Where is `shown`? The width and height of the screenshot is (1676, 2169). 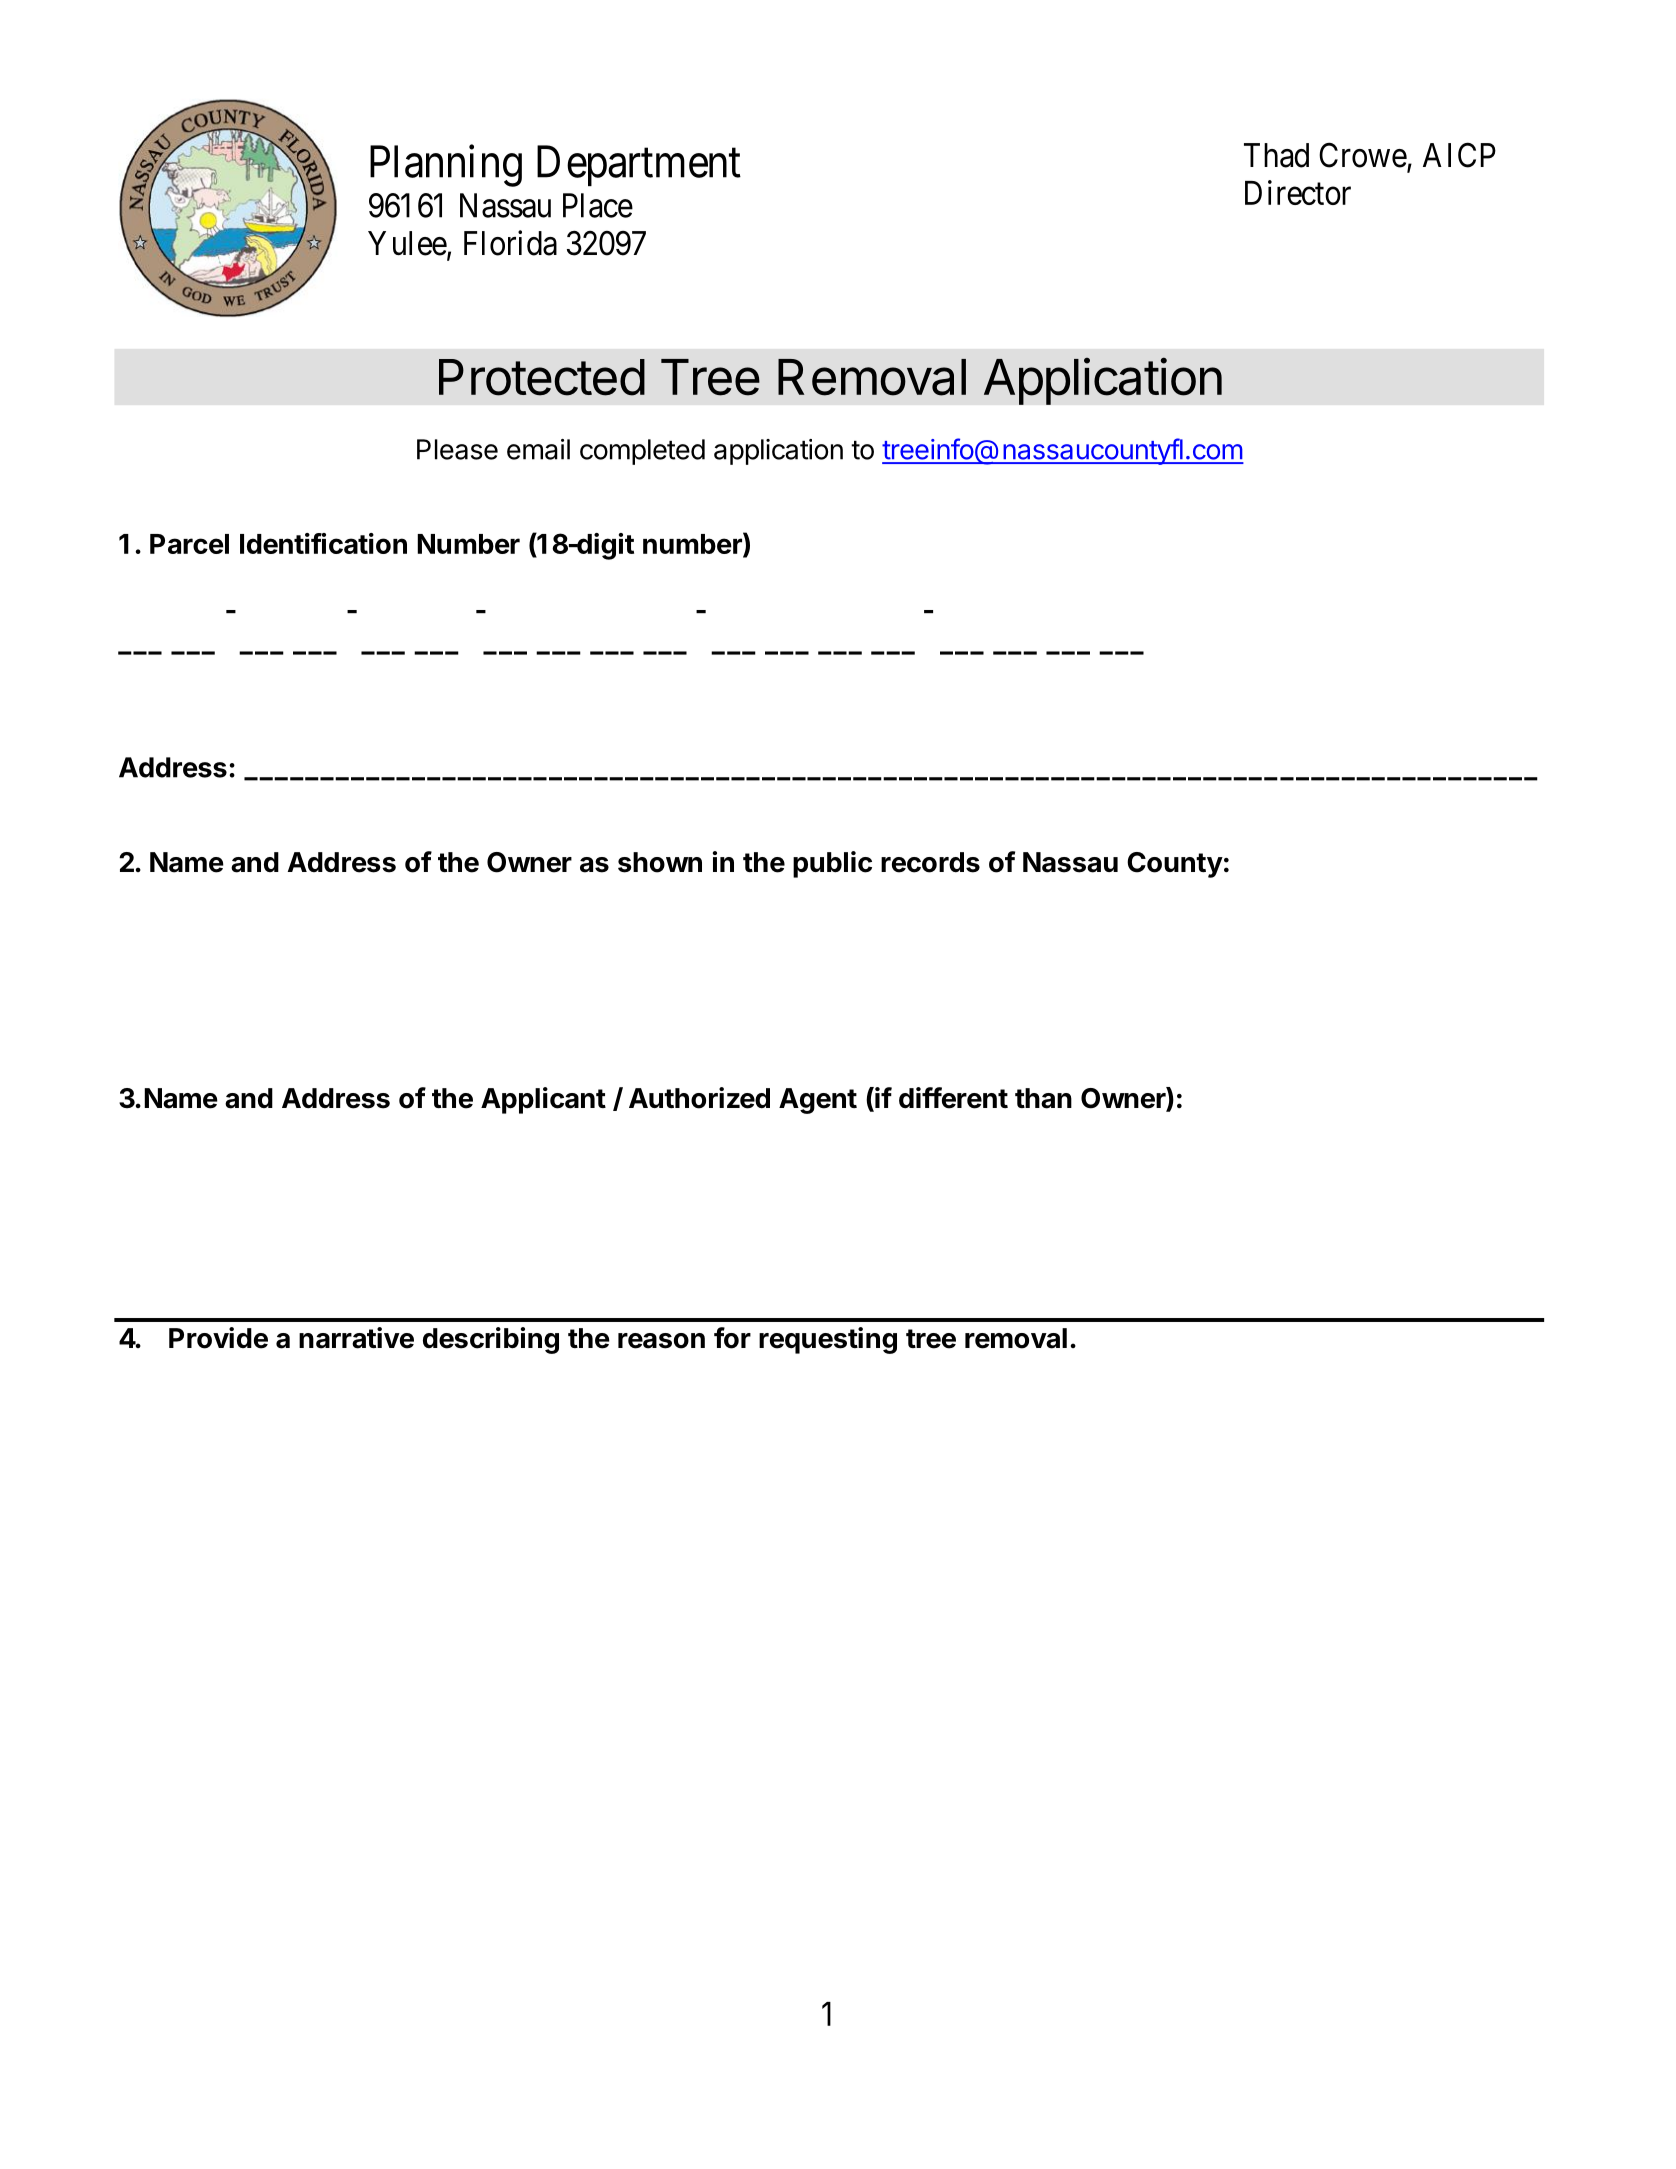
shown is located at coordinates (660, 862).
